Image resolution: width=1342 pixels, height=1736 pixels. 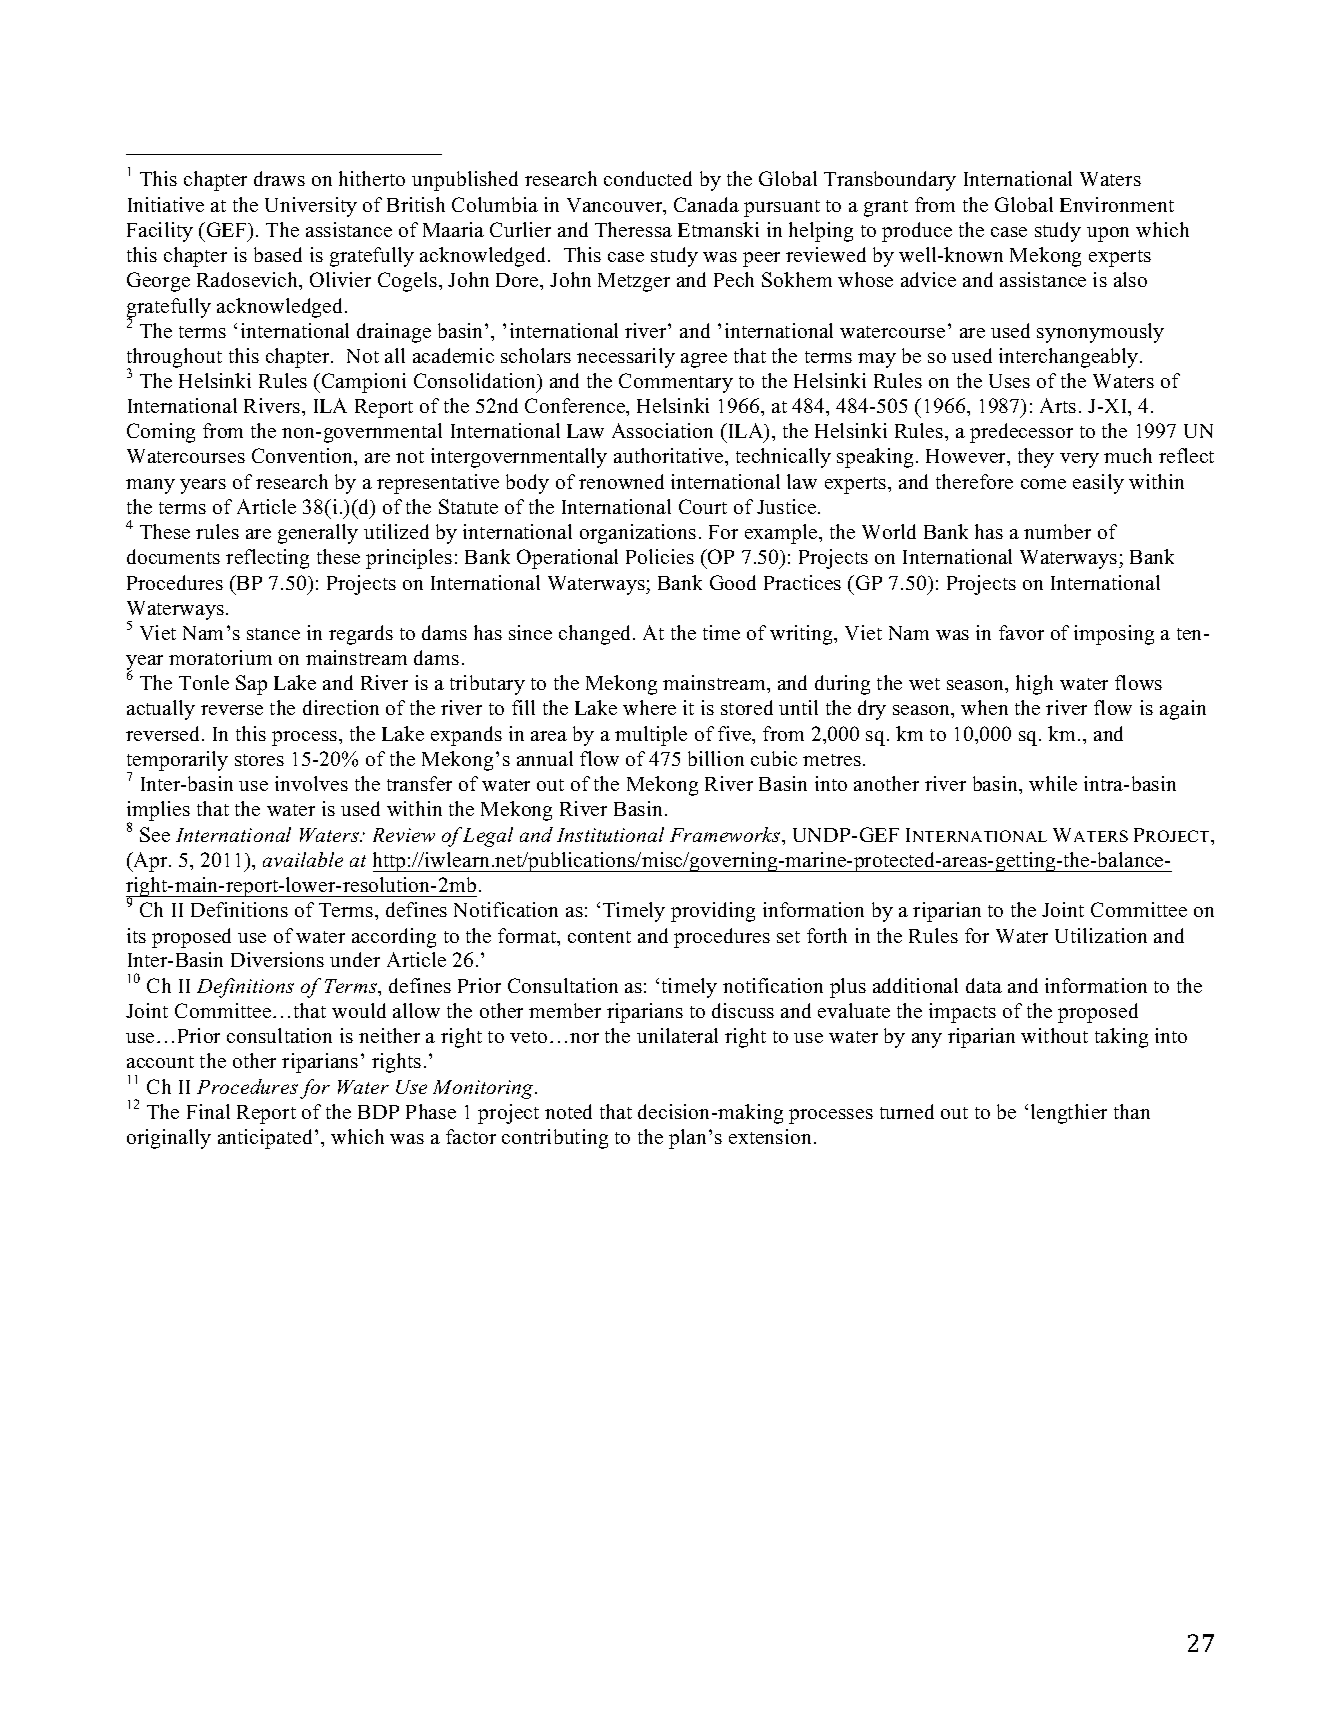 What do you see at coordinates (596, 635) in the page?
I see `changed` at bounding box center [596, 635].
